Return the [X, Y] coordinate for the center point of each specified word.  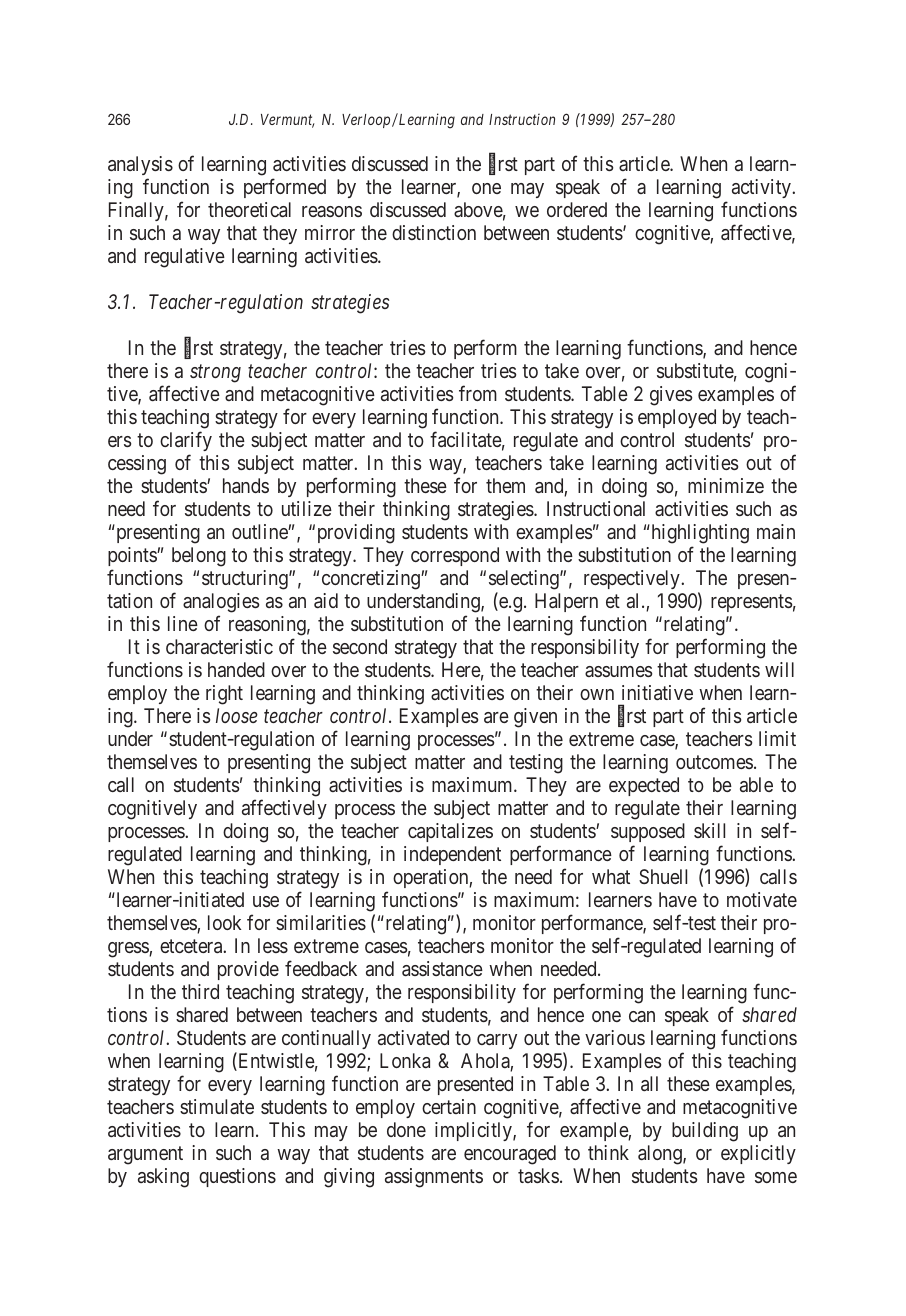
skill [709, 830]
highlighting [699, 535]
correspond [455, 556]
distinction [434, 232]
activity [762, 188]
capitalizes [450, 832]
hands [246, 485]
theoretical [249, 209]
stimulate [217, 1106]
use [266, 901]
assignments [434, 1178]
